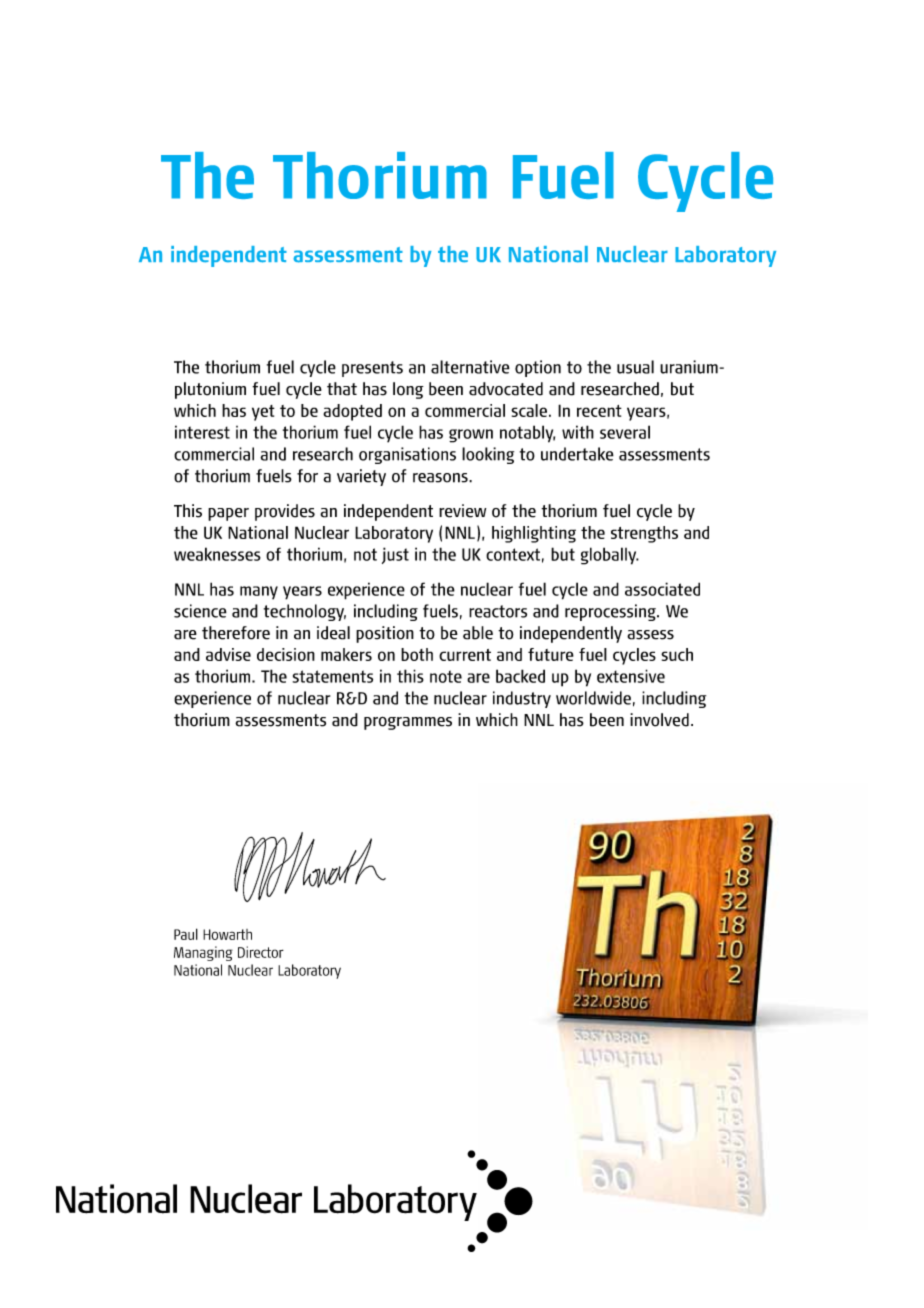 Image resolution: width=924 pixels, height=1308 pixels. I want to click on advise, so click(228, 654).
